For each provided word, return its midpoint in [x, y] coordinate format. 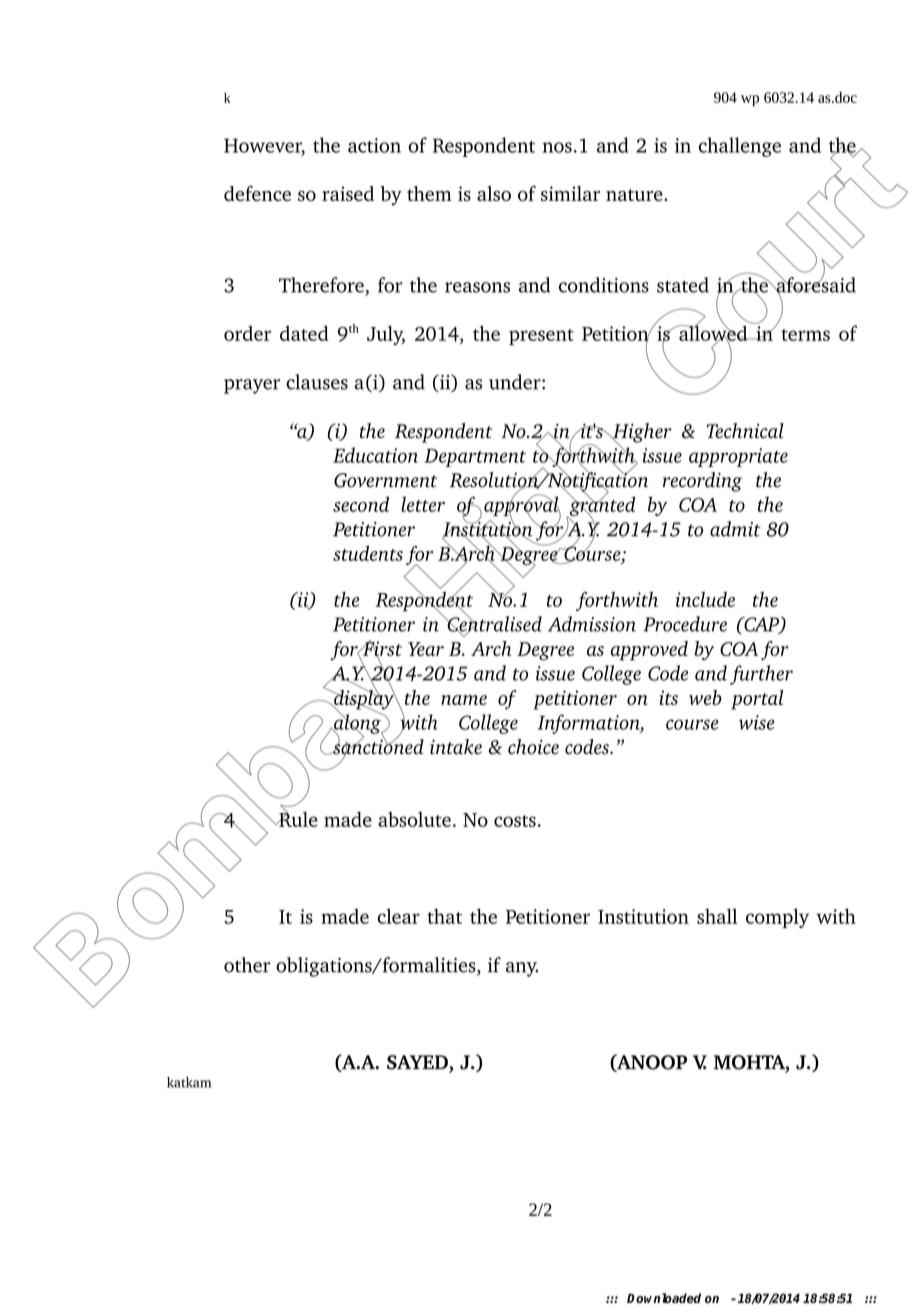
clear [399, 916]
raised [348, 193]
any [522, 969]
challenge [740, 147]
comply [777, 918]
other [247, 965]
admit [735, 529]
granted [601, 506]
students [368, 553]
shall [717, 916]
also [494, 193]
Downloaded [664, 1298]
